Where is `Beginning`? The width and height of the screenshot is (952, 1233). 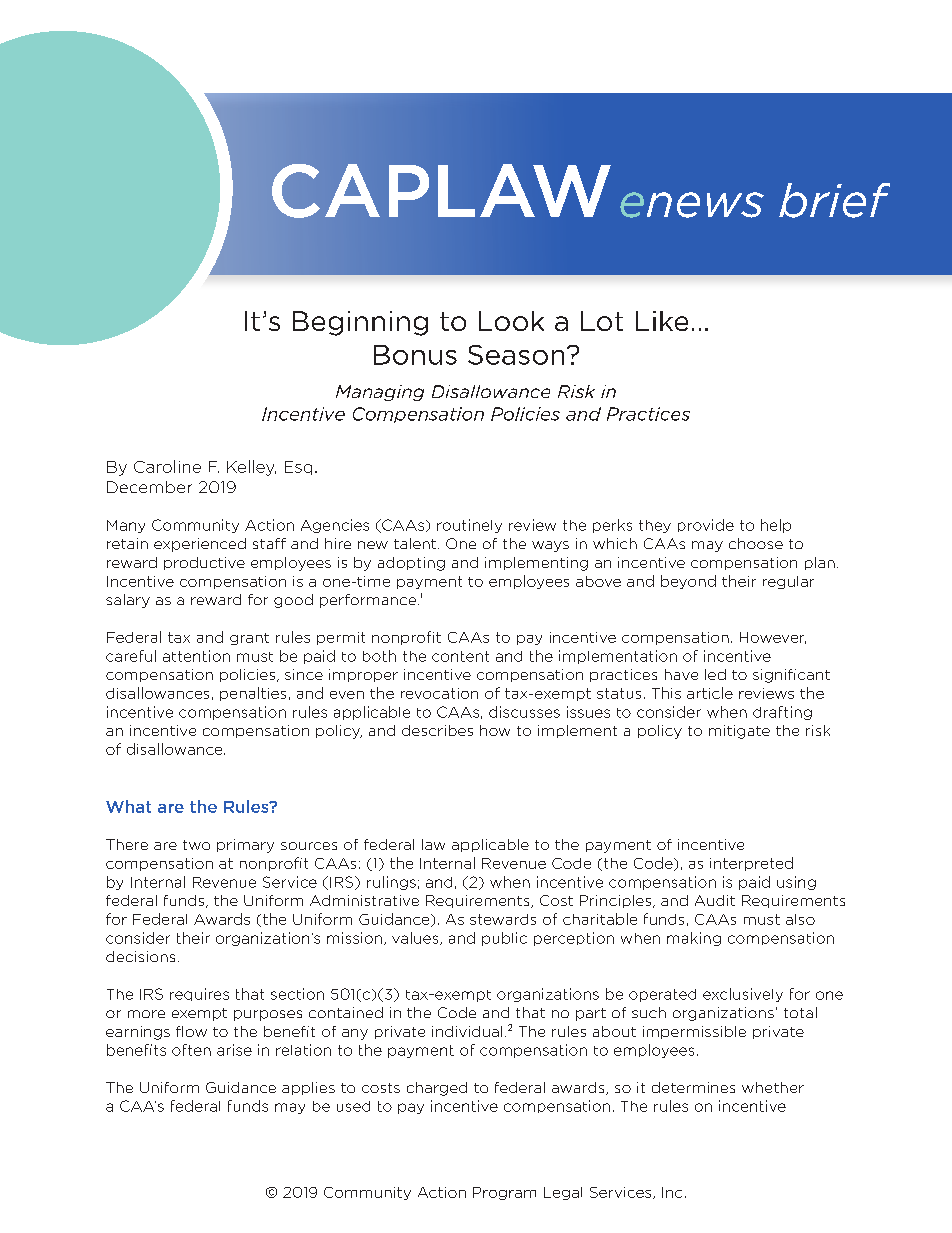 Beginning is located at coordinates (360, 323).
